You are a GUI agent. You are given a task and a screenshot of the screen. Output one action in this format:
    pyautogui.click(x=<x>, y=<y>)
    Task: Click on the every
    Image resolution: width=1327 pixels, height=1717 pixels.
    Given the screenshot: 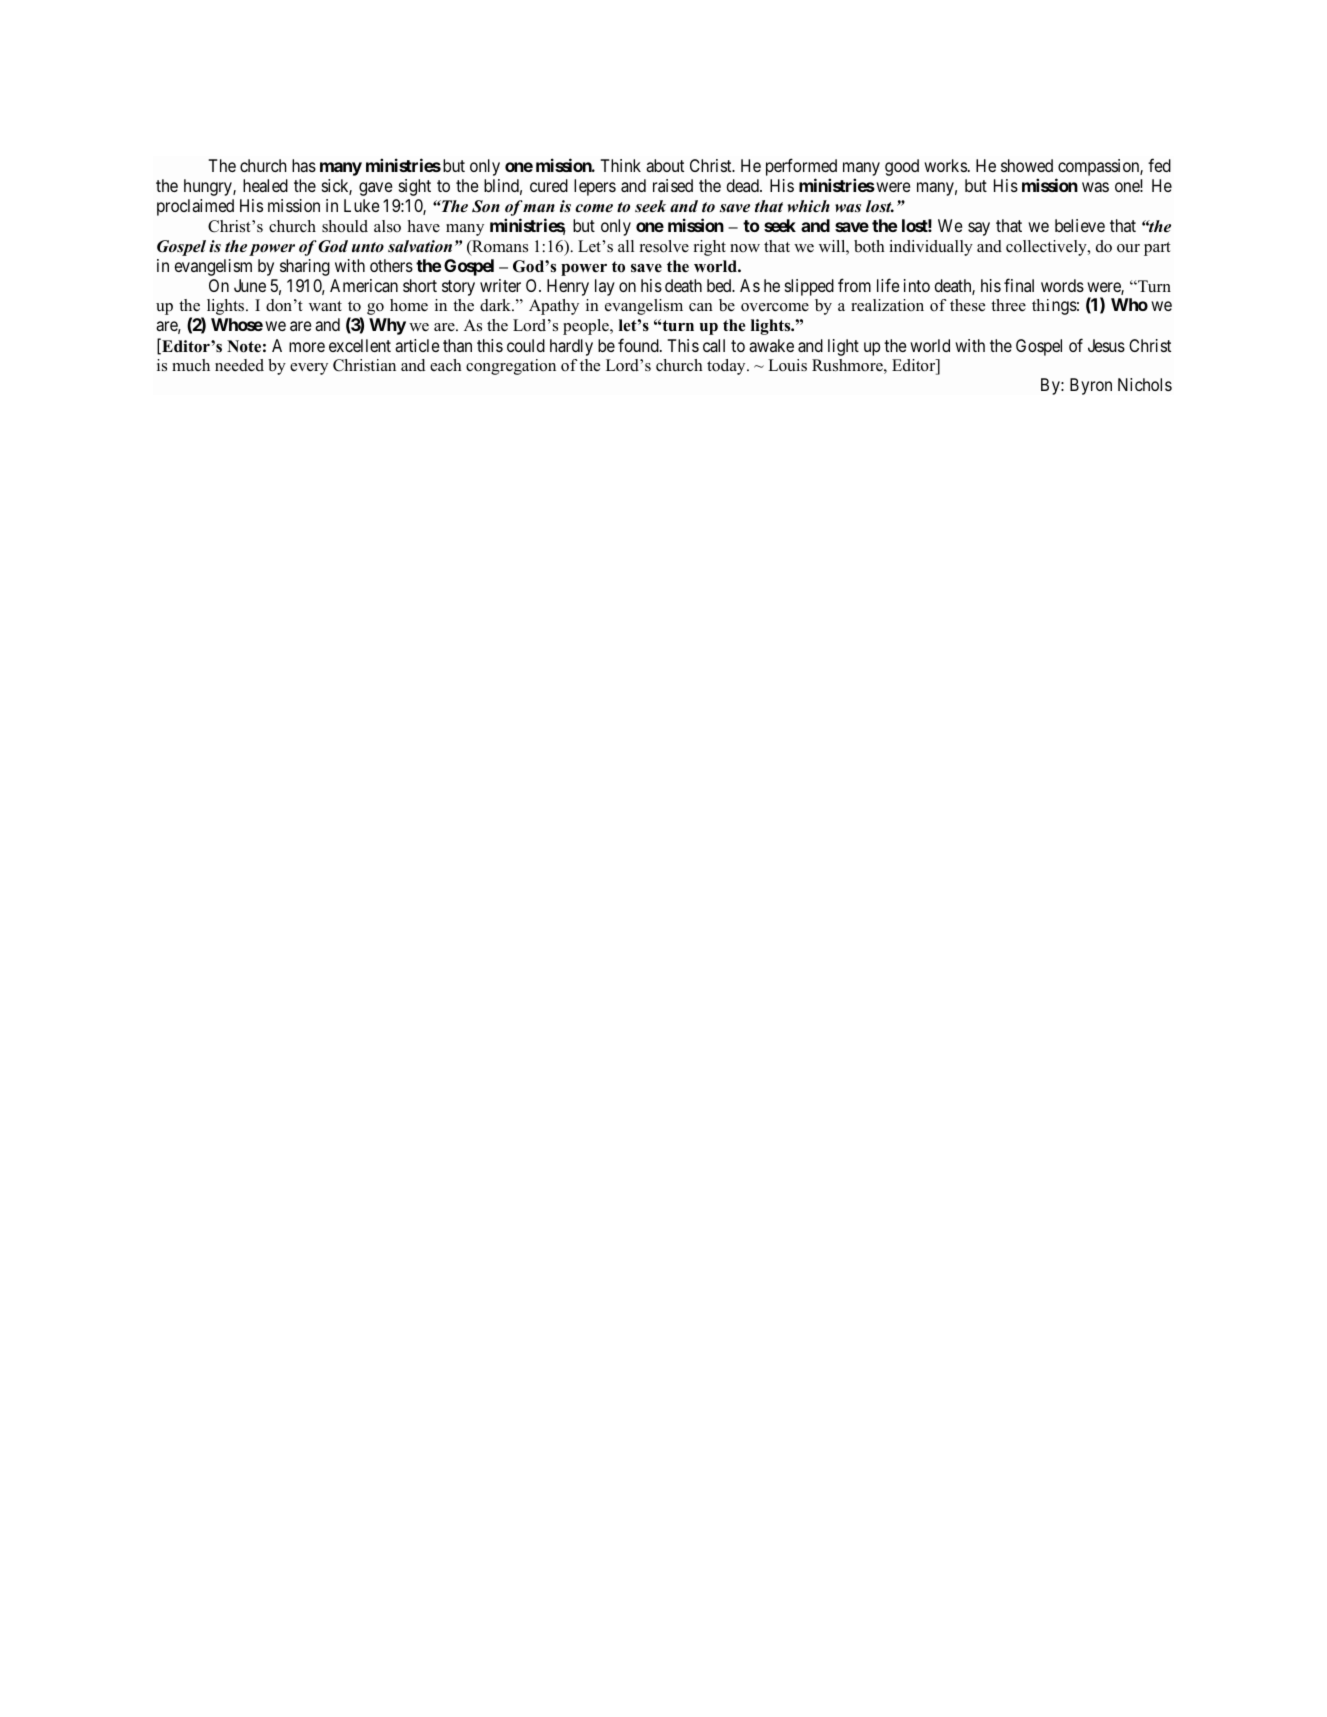 What is the action you would take?
    pyautogui.click(x=309, y=369)
